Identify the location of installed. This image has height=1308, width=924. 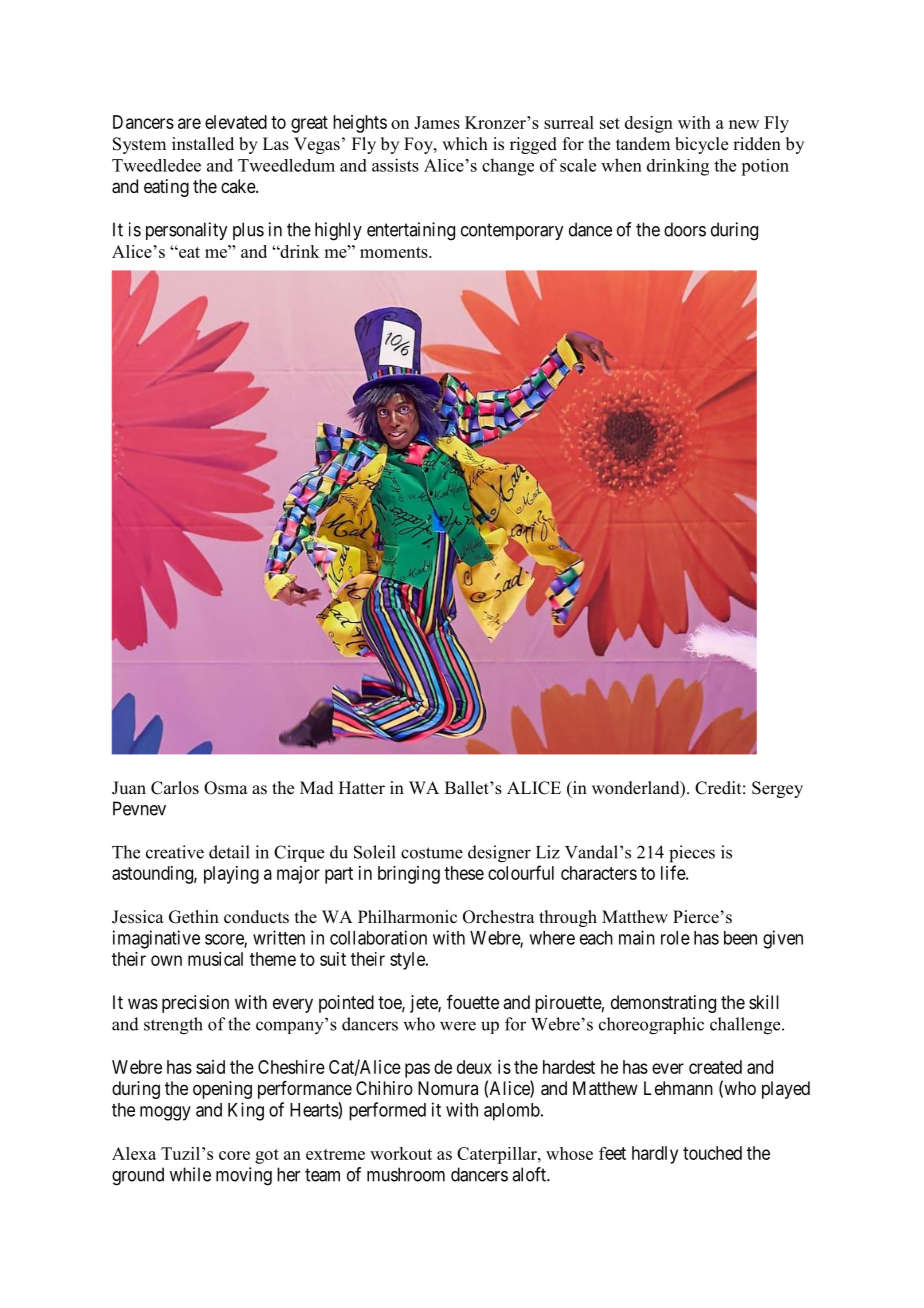
(203, 144).
